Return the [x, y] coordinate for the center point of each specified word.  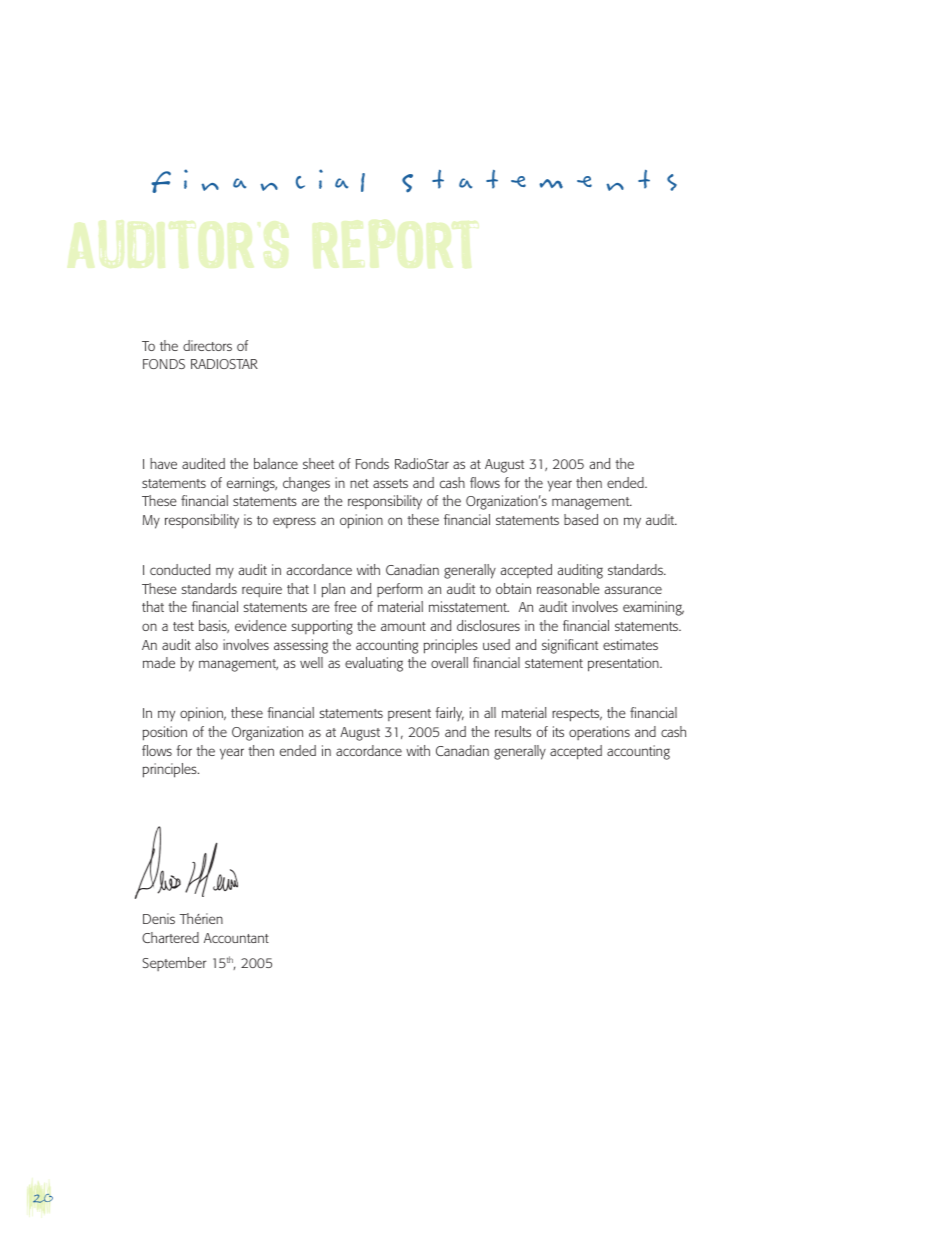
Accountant [236, 938]
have [163, 463]
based [581, 519]
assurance [633, 590]
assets [390, 483]
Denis [159, 918]
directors [207, 345]
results [513, 731]
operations [599, 733]
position [165, 733]
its [558, 731]
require [262, 590]
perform [400, 590]
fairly [449, 714]
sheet [318, 463]
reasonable [568, 588]
